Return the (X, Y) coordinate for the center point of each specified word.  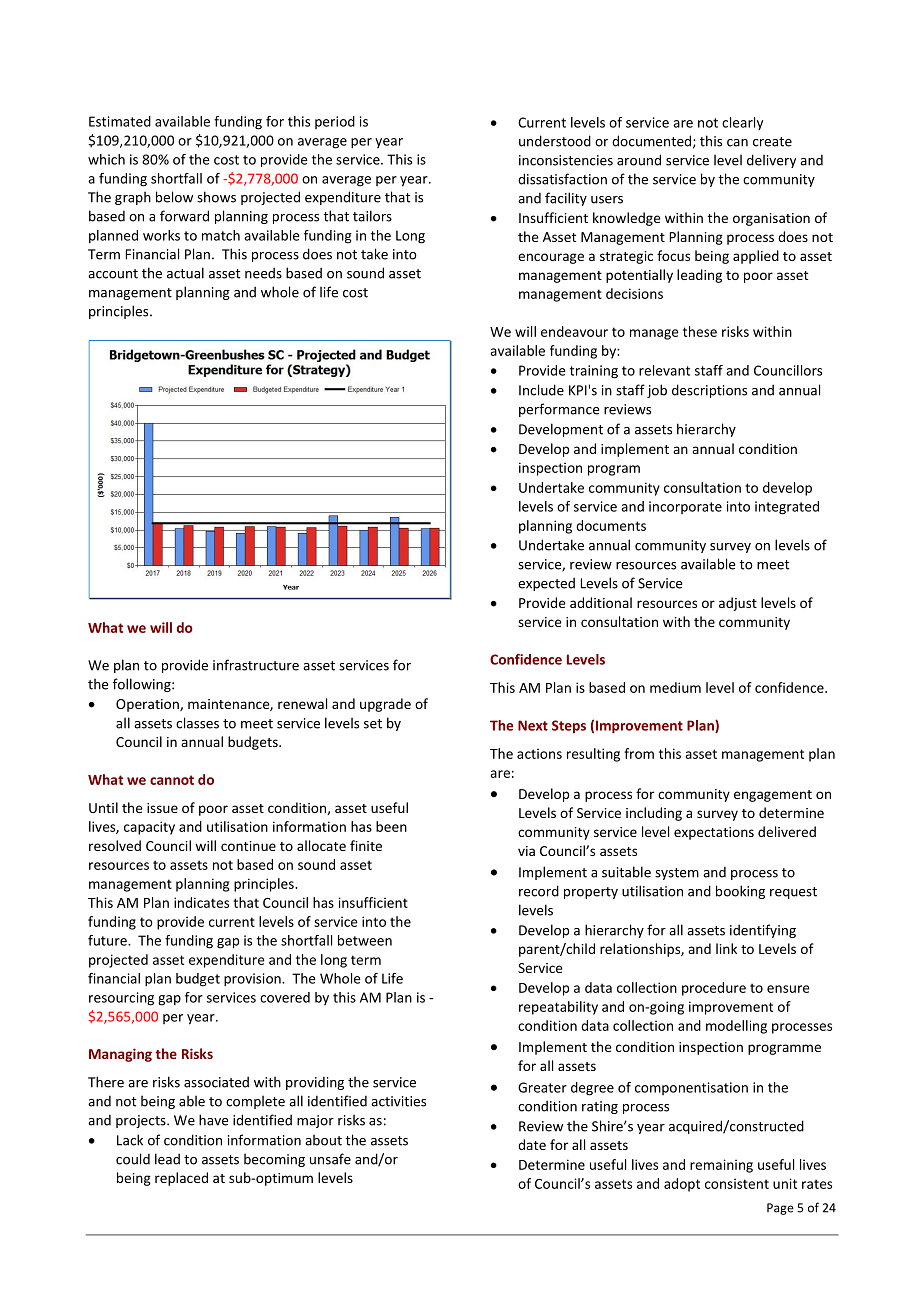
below (174, 197)
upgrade (385, 705)
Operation (148, 705)
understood (555, 141)
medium (675, 687)
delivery (771, 161)
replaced (181, 1179)
